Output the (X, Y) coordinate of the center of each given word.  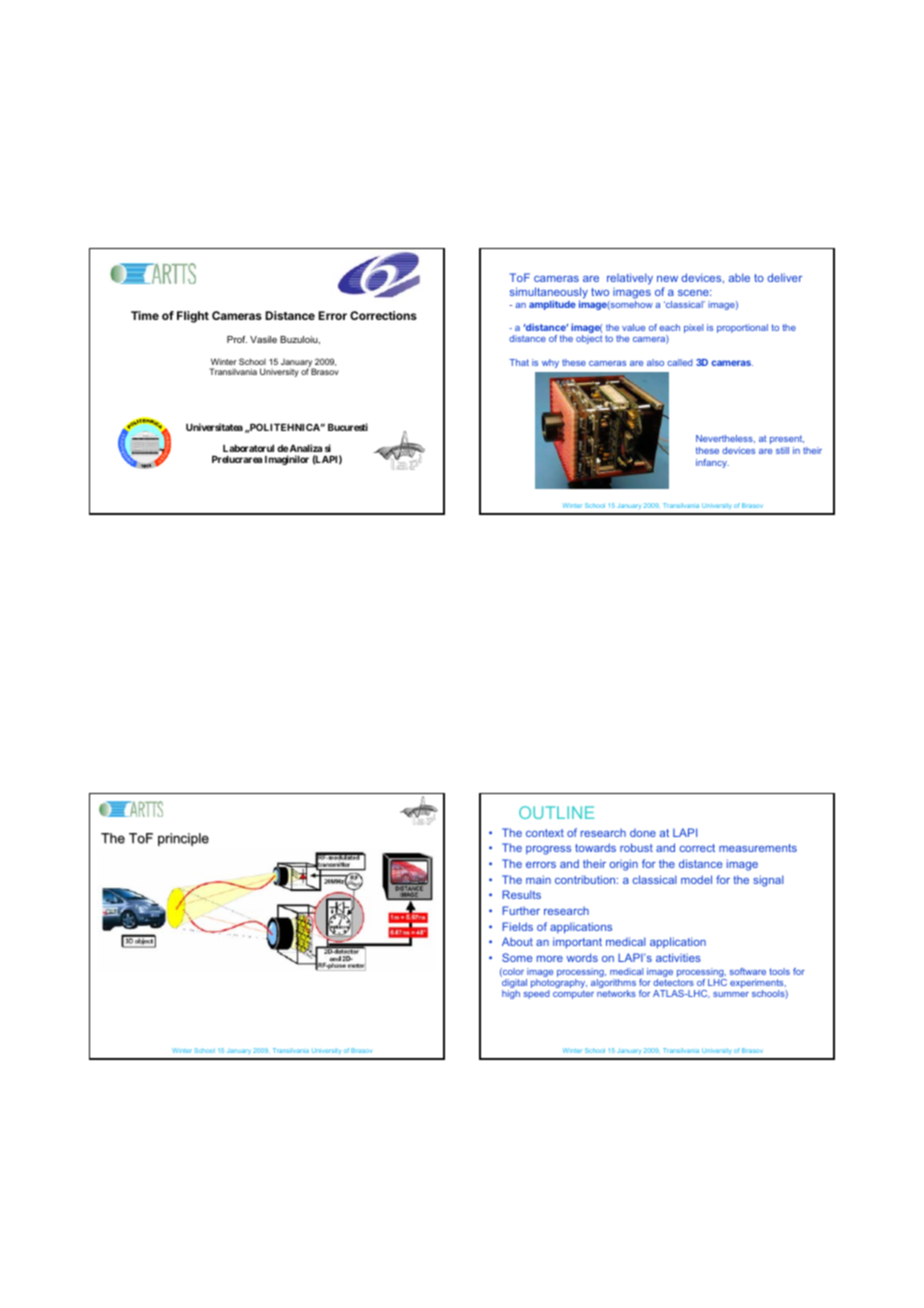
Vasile (263, 339)
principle (183, 839)
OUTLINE (556, 812)
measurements (758, 848)
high (511, 994)
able (739, 277)
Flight (193, 317)
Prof (237, 339)
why (550, 363)
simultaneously (549, 294)
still (782, 450)
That (519, 362)
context (545, 833)
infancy (712, 463)
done (643, 833)
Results (521, 894)
